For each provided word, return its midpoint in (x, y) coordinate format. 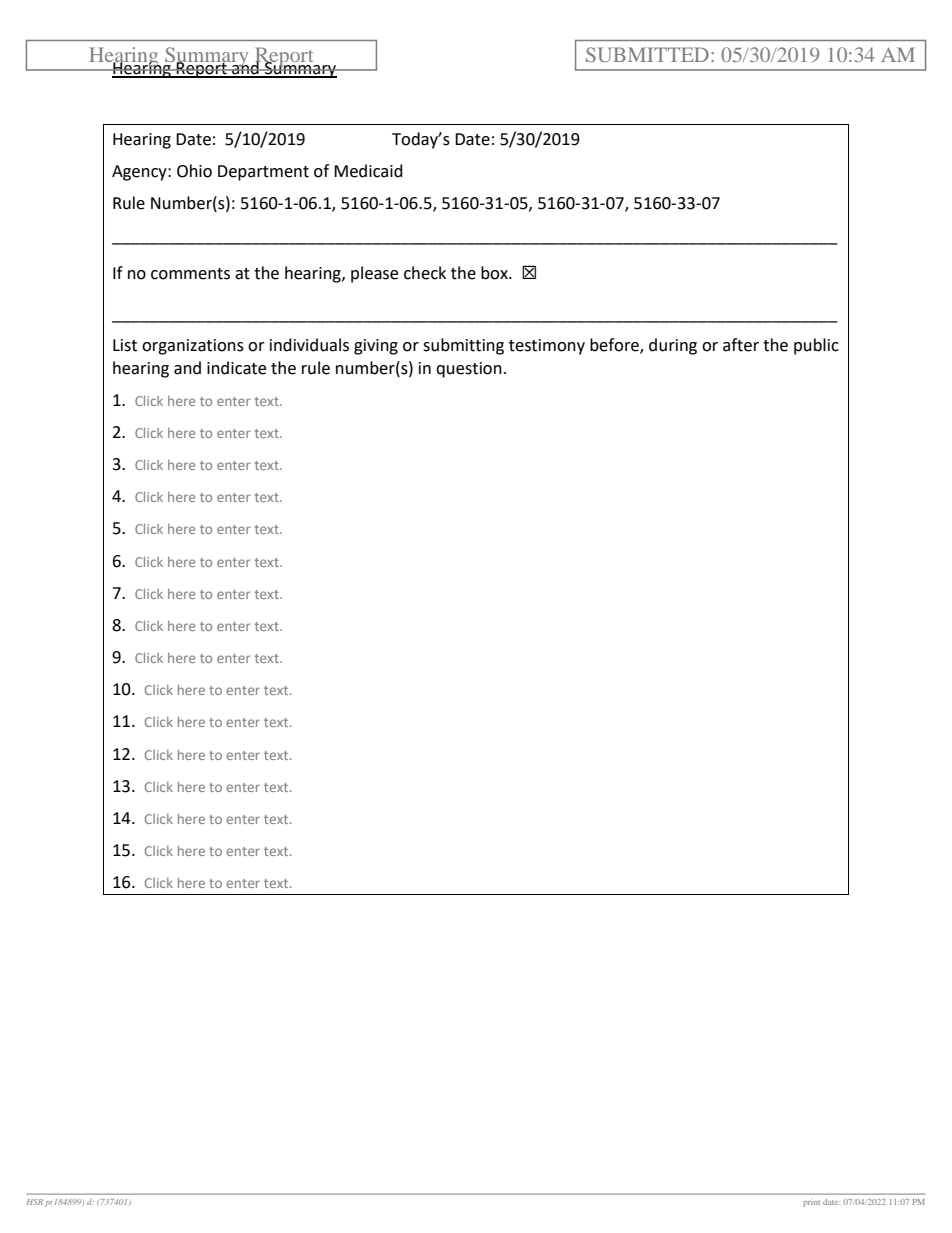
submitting (463, 346)
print (811, 1203)
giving (376, 347)
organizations (193, 347)
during (673, 346)
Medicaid (368, 171)
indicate (236, 368)
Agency (140, 173)
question (469, 370)
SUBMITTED (647, 54)
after (741, 345)
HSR (35, 1202)
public (816, 346)
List (125, 345)
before (615, 346)
